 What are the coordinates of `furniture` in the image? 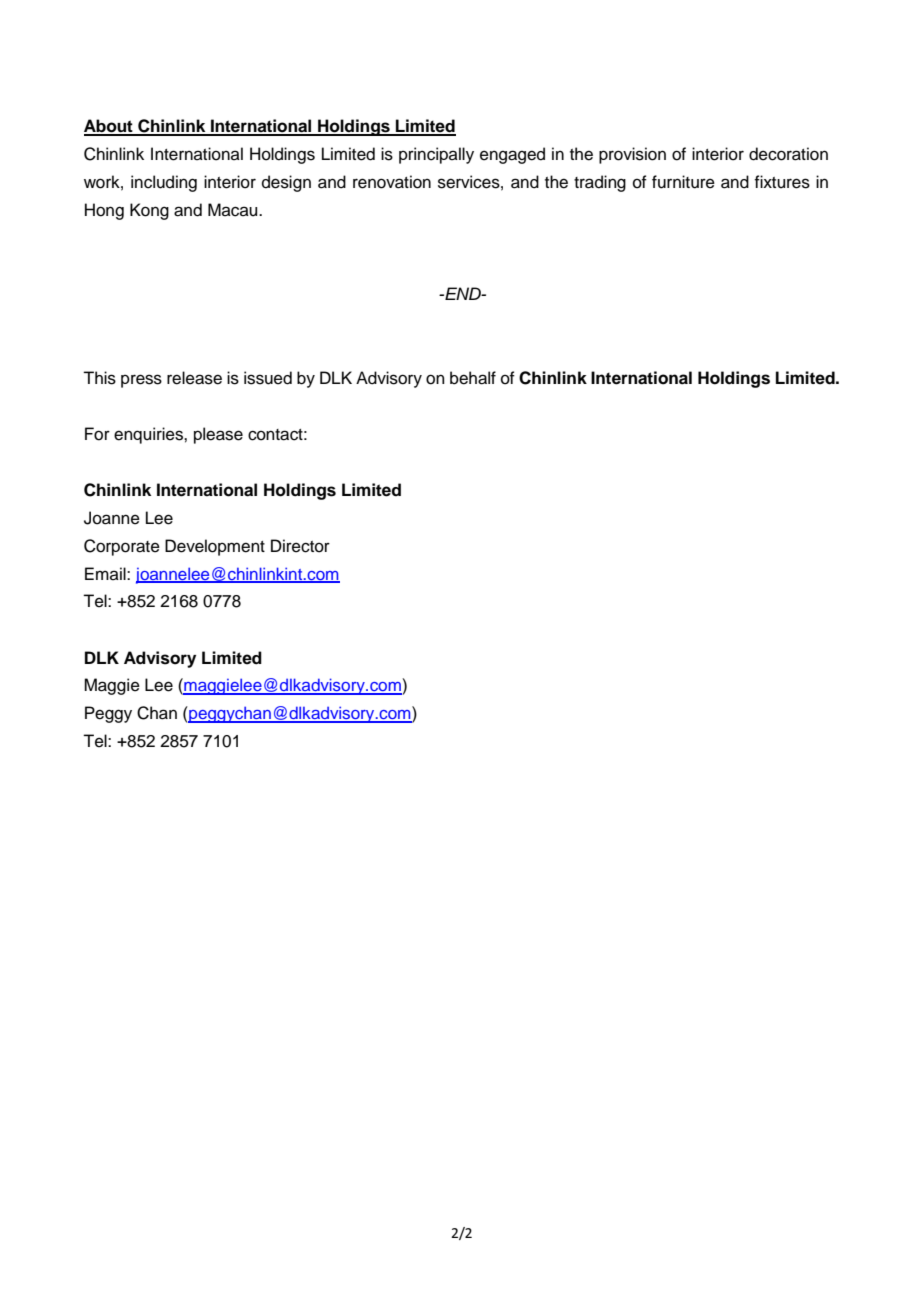 It's located at (683, 182).
